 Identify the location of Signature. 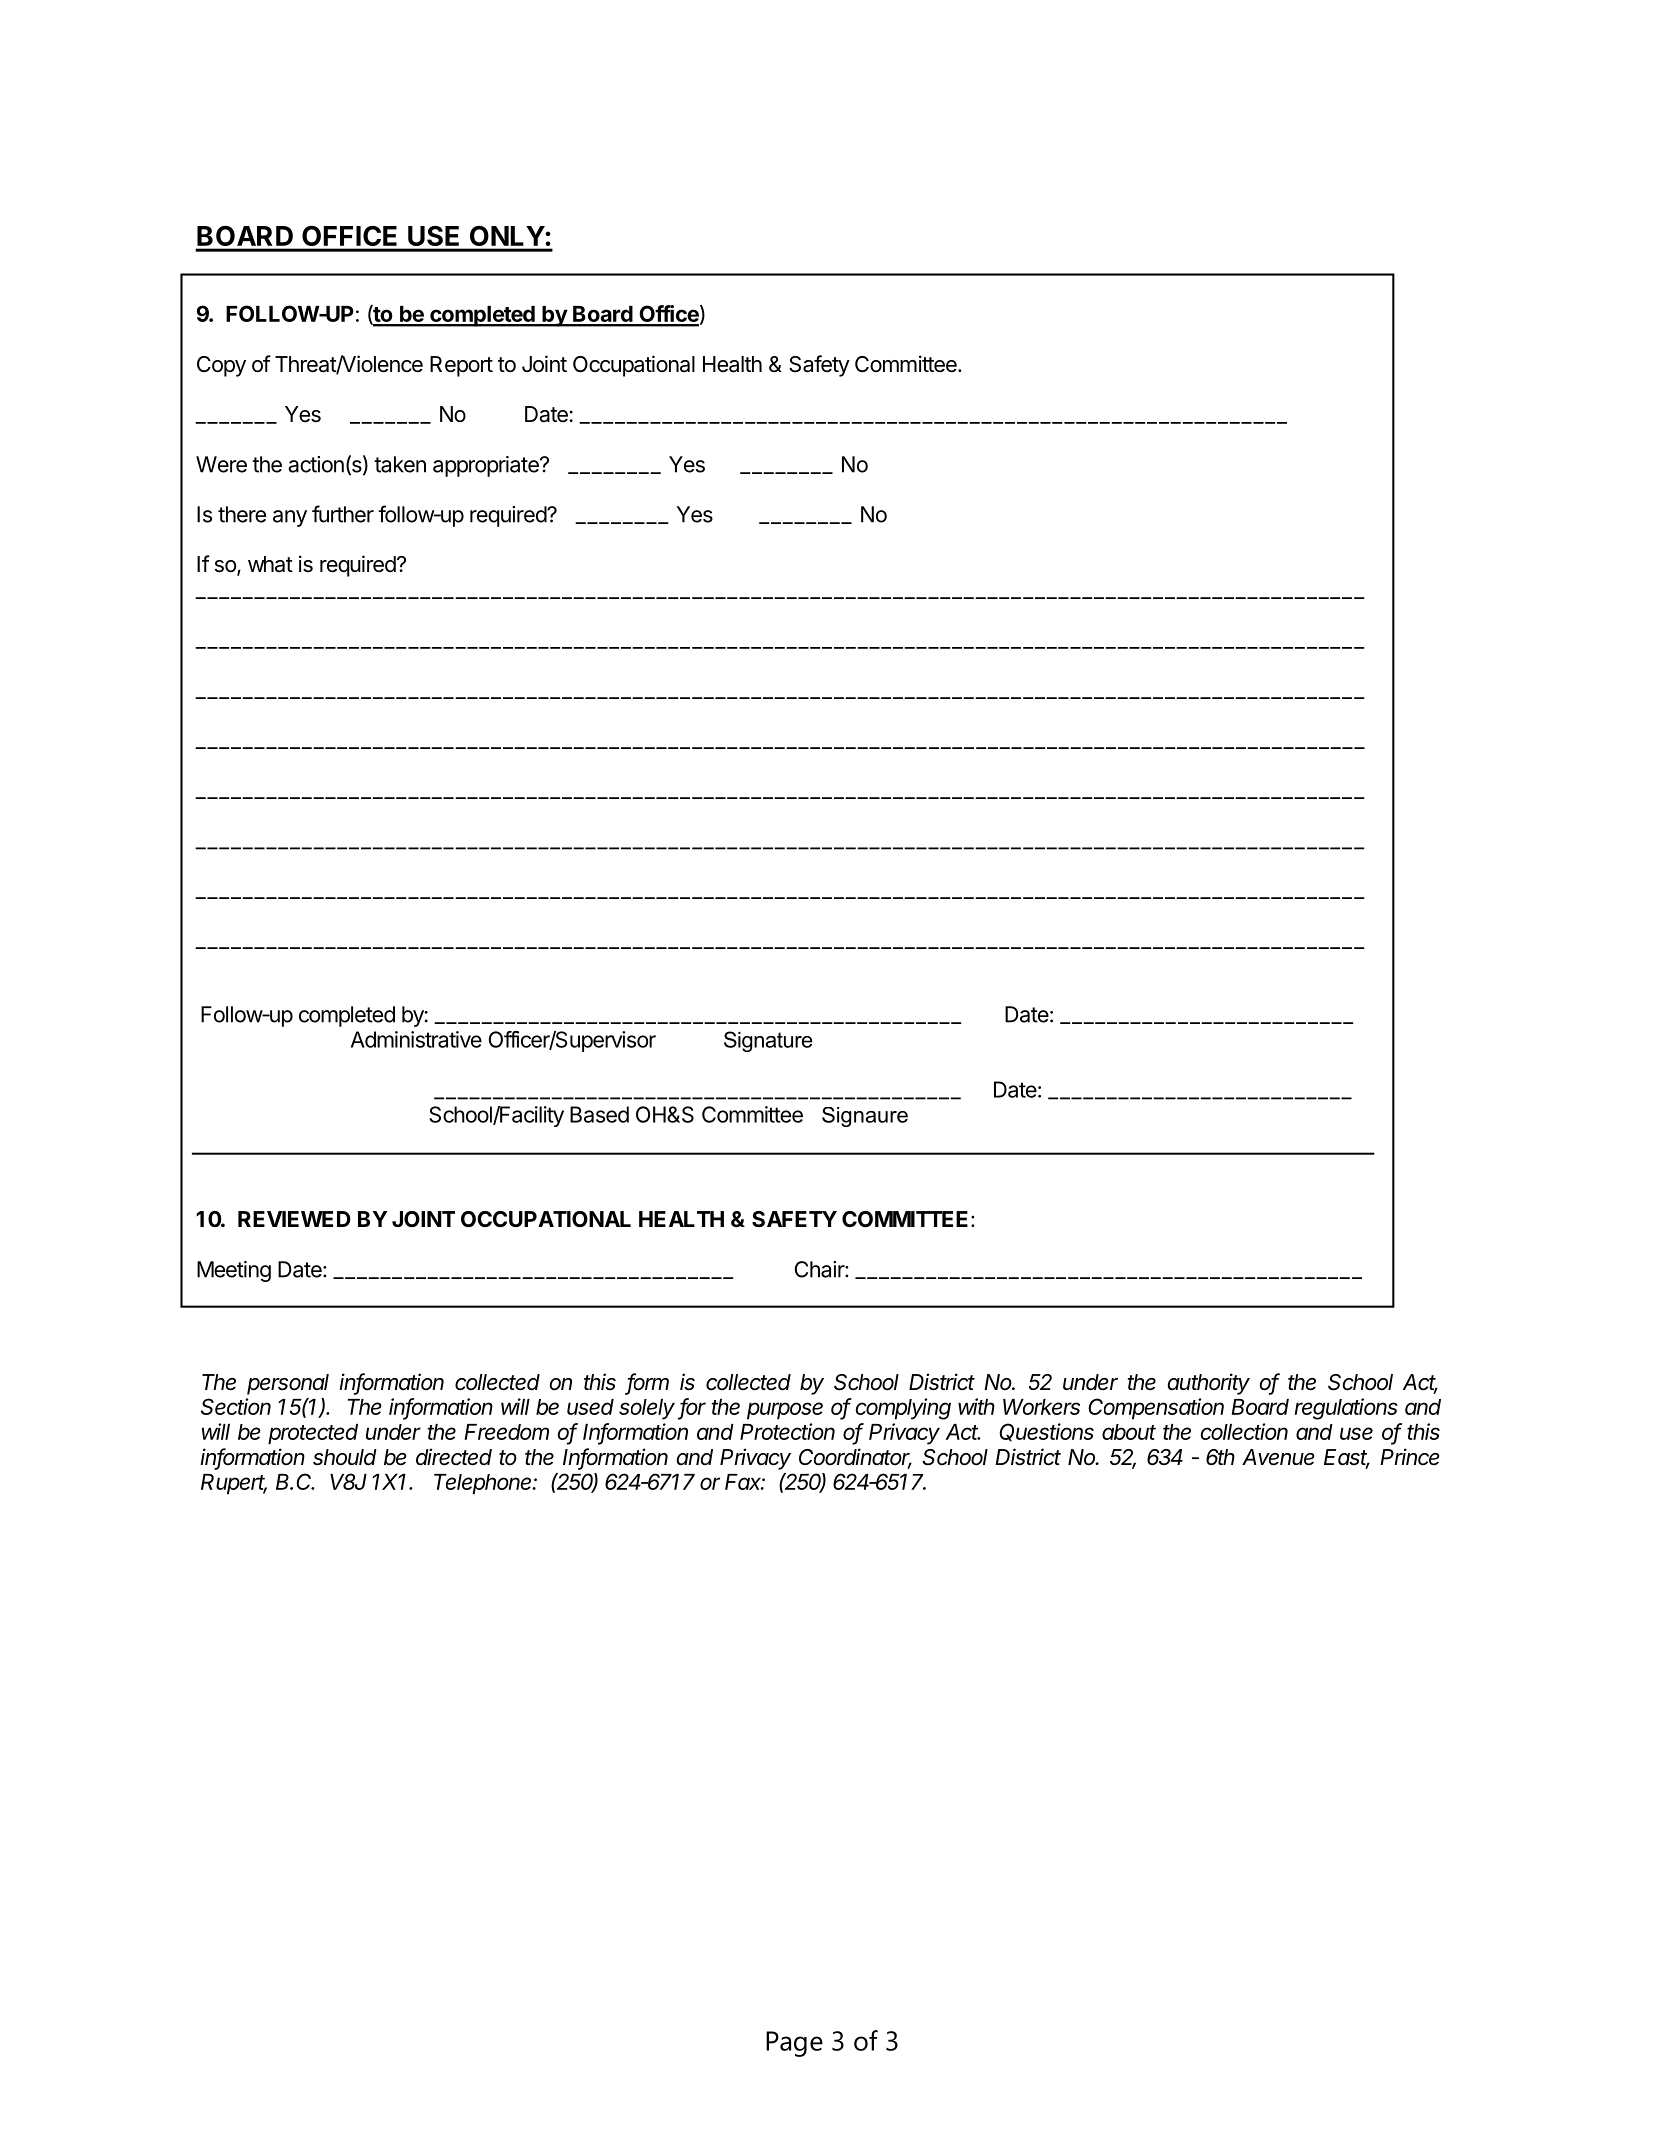
(768, 1041).
